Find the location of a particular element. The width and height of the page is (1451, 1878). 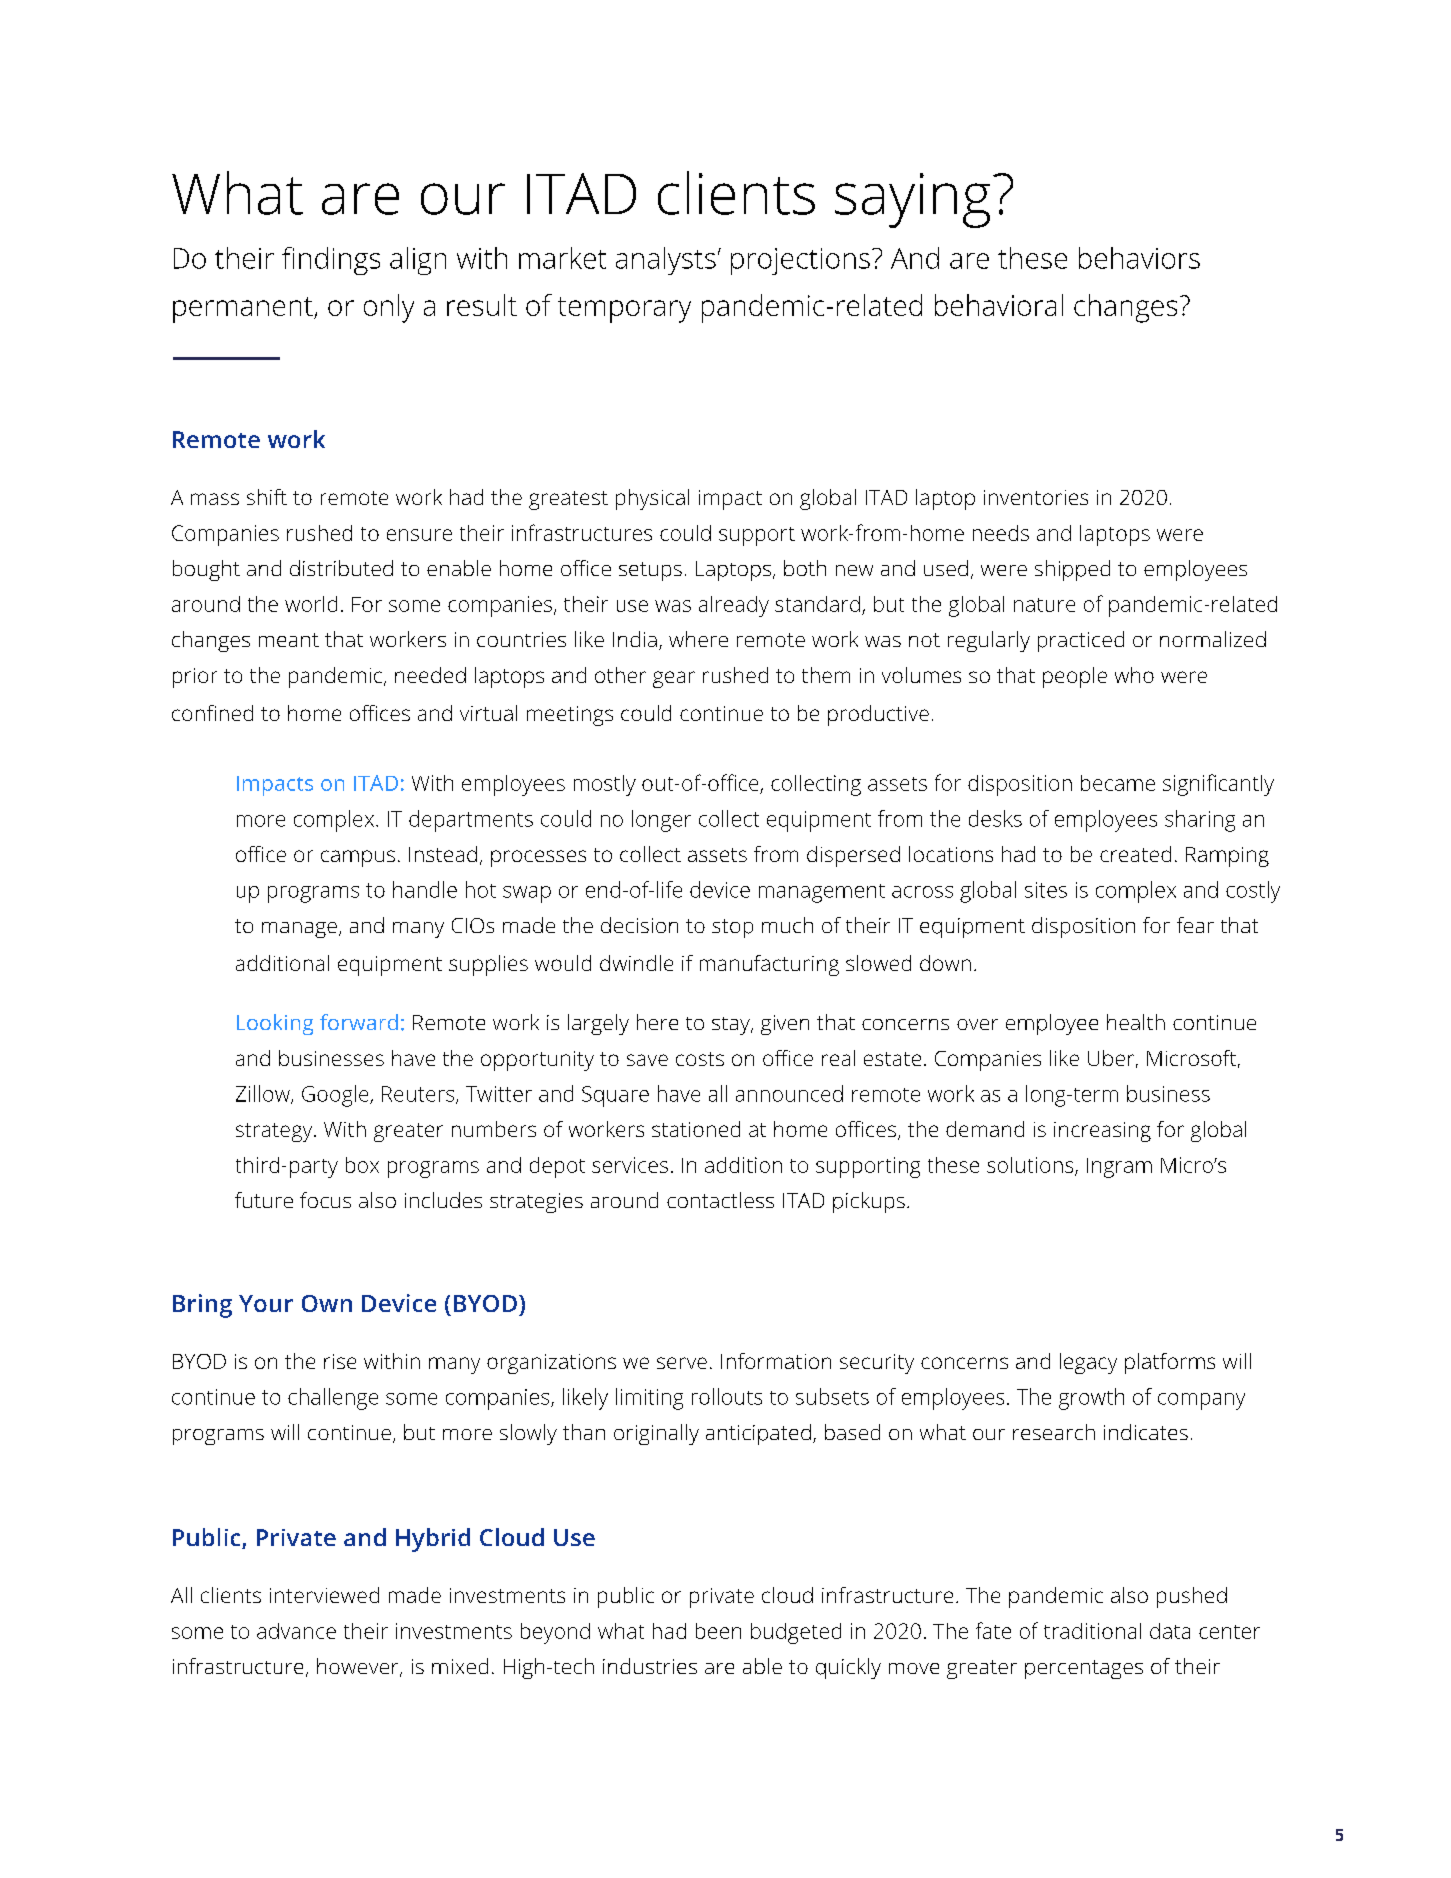

advance is located at coordinates (296, 1631).
